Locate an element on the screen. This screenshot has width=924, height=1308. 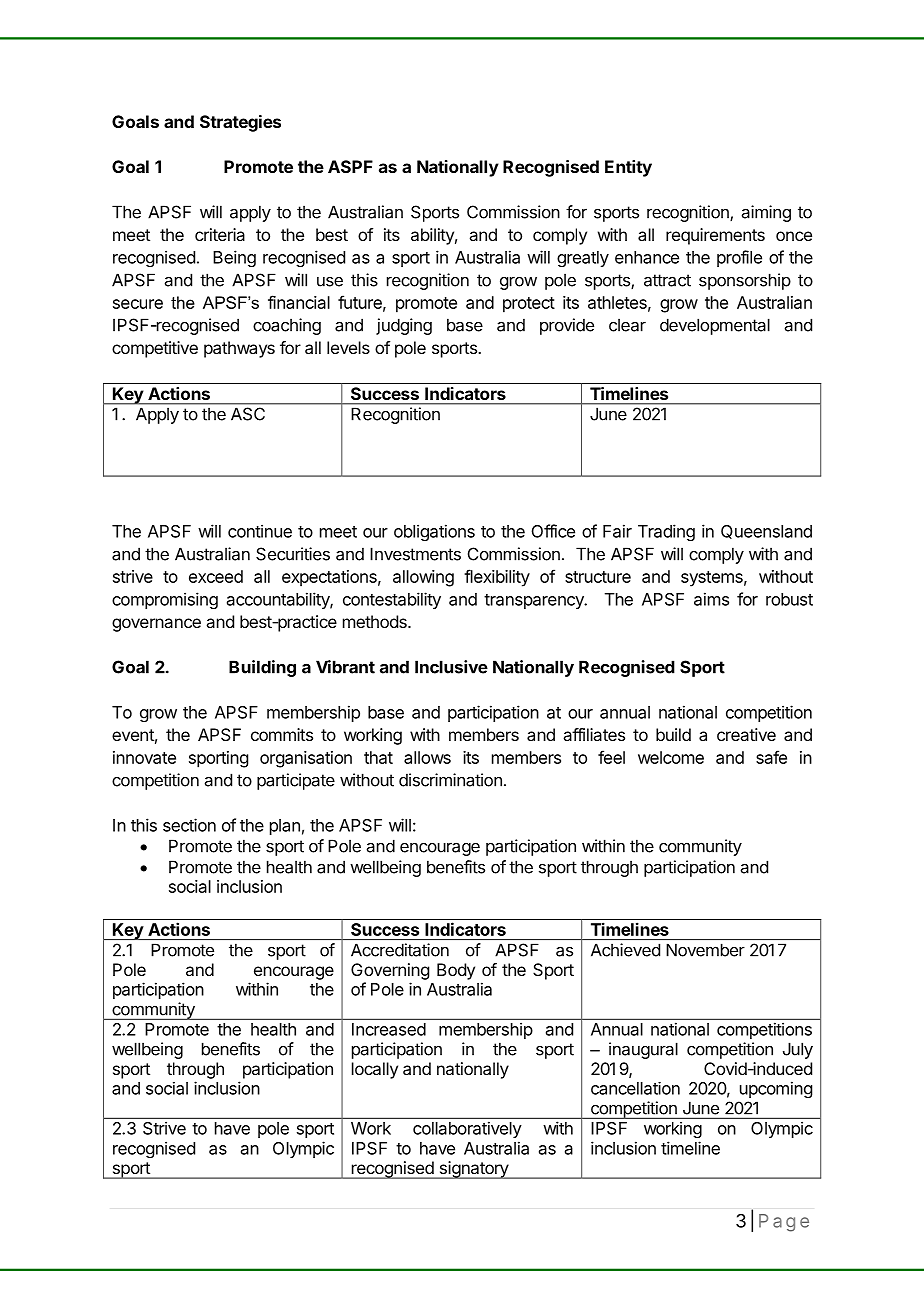
developmental is located at coordinates (715, 326).
